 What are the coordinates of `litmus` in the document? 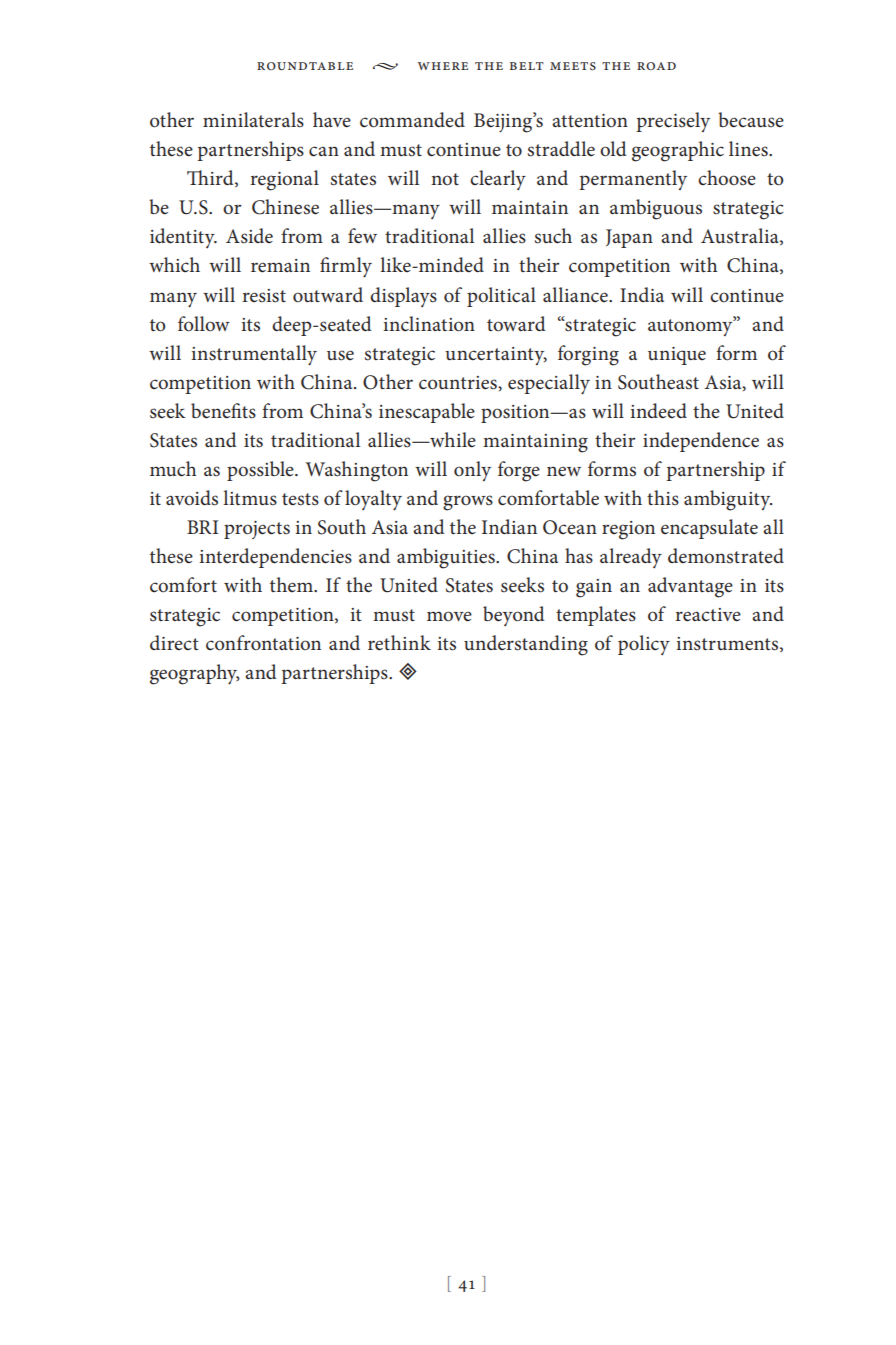 It's located at (250, 498).
